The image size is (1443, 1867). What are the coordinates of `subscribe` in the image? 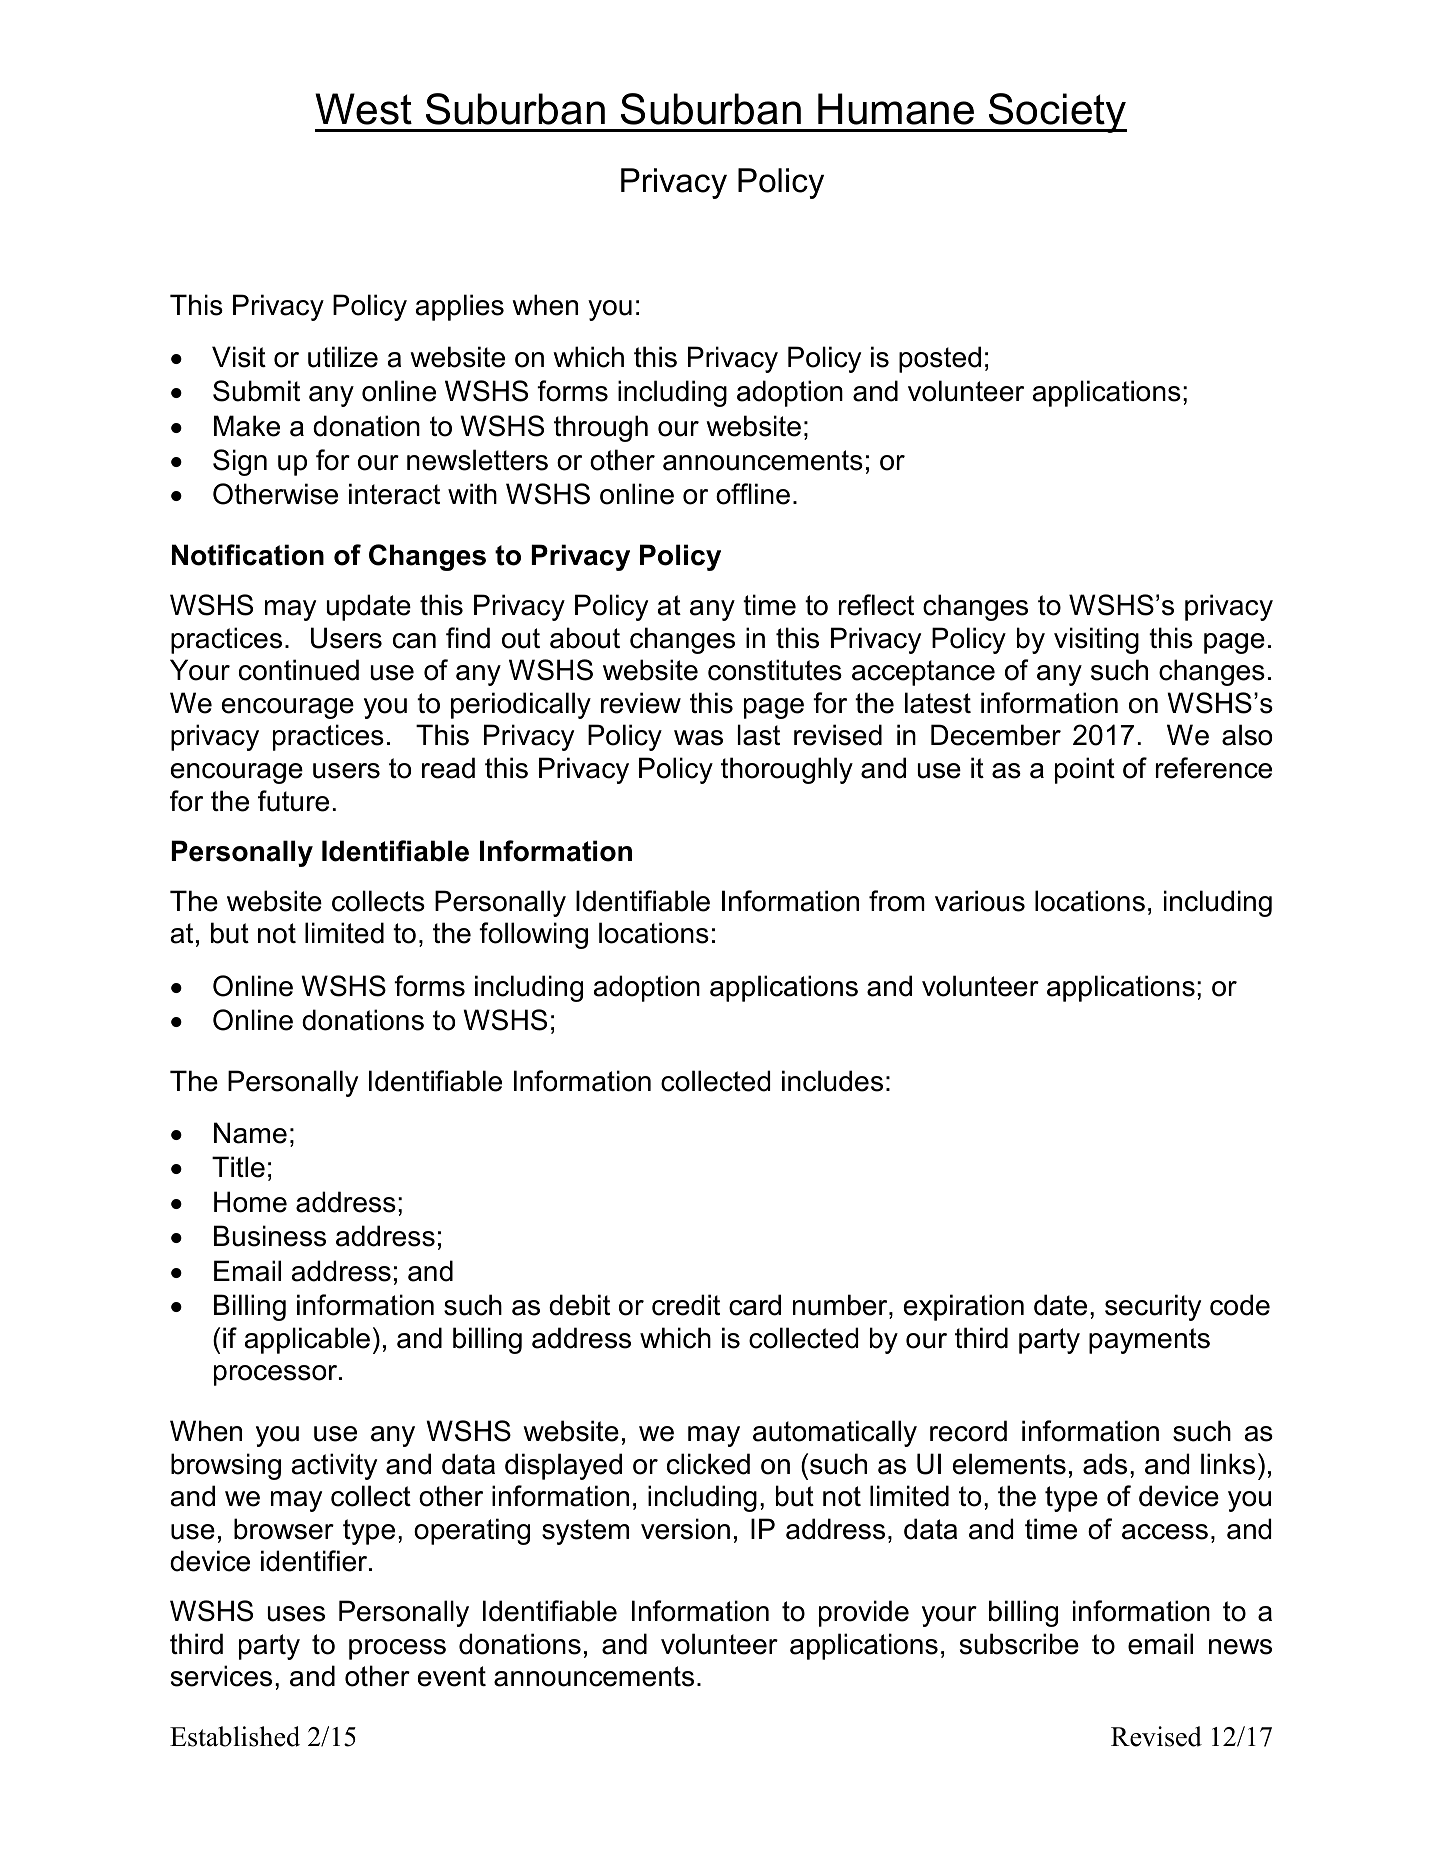 It's located at (1019, 1644).
